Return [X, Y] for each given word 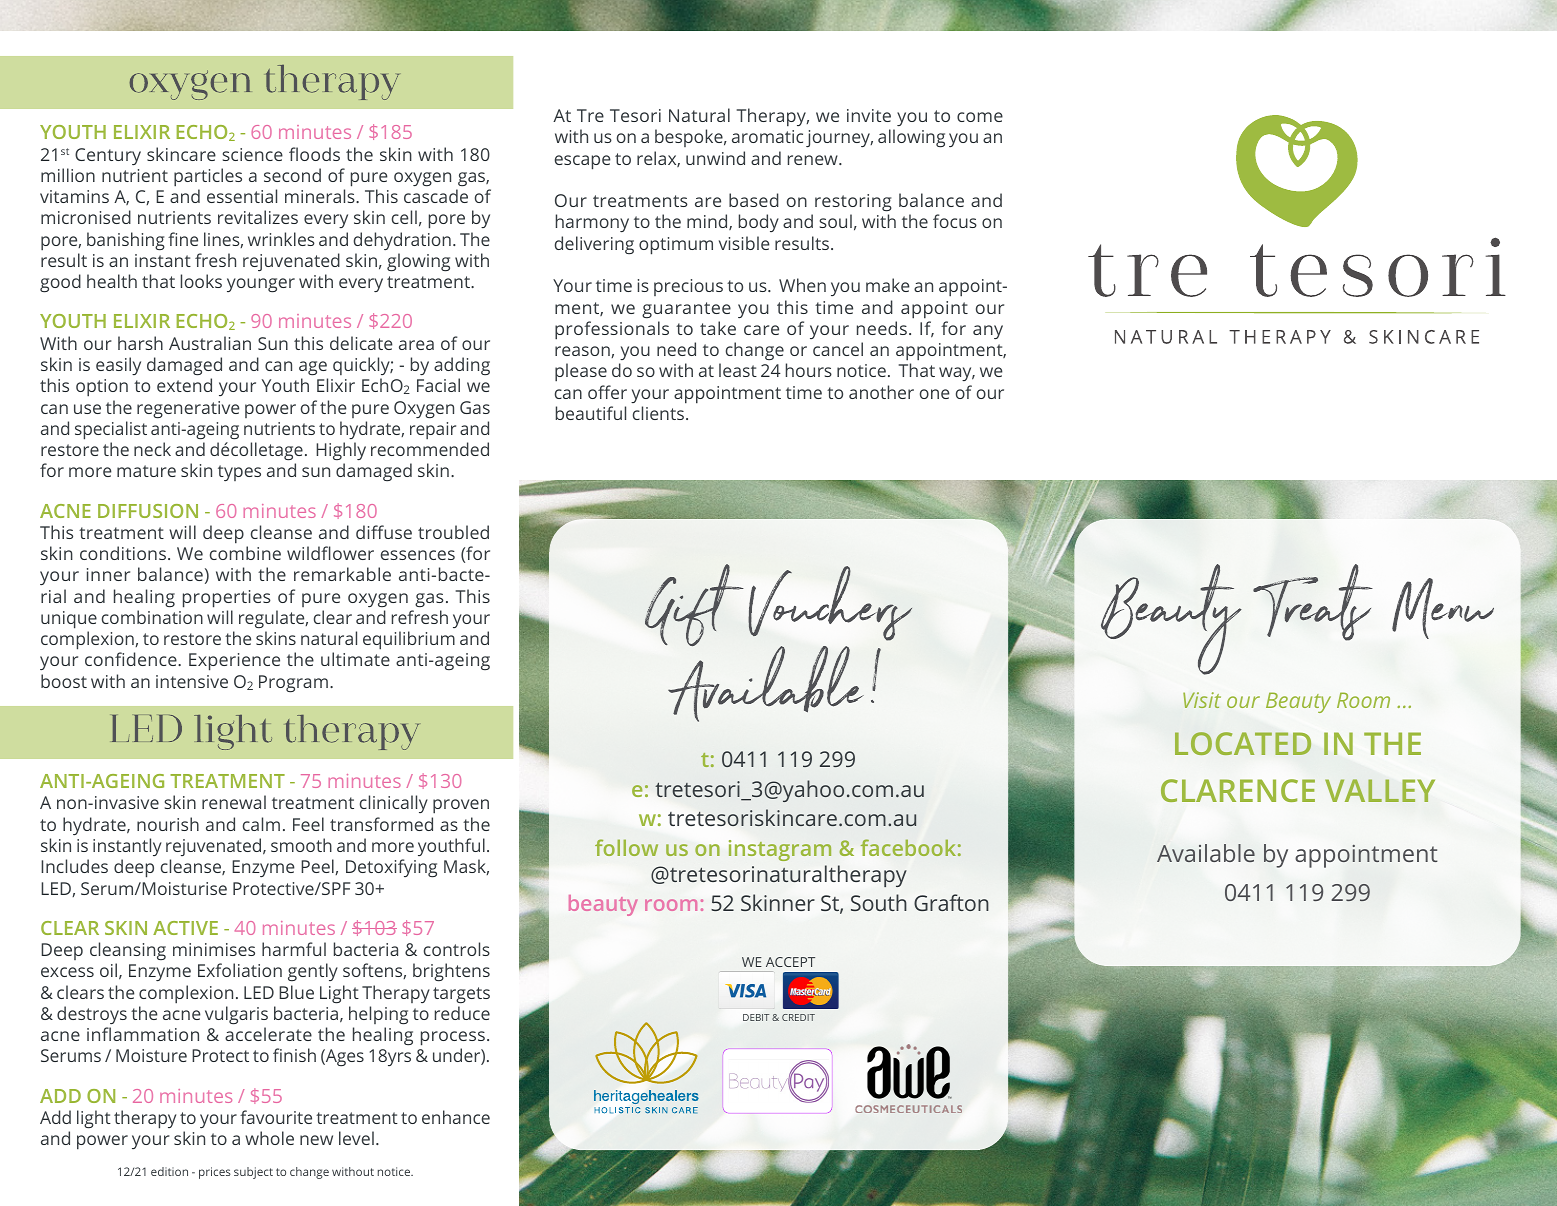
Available [1206, 853]
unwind [715, 158]
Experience [234, 662]
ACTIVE [185, 928]
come [980, 117]
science [253, 154]
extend [184, 385]
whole [269, 1138]
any [988, 332]
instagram [780, 850]
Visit [1202, 700]
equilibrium [409, 640]
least [738, 370]
